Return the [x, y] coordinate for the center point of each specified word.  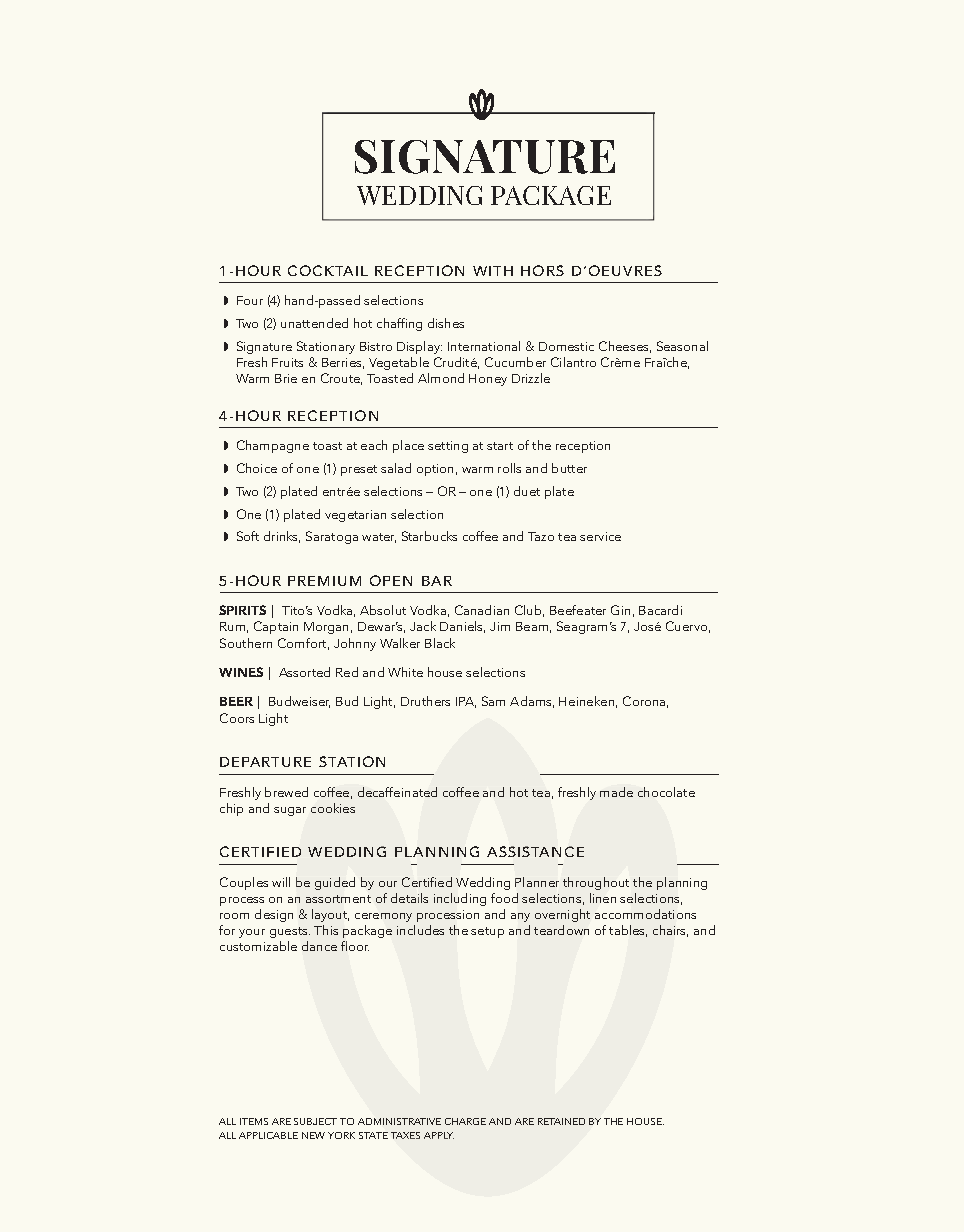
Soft [248, 536]
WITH [493, 271]
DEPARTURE [265, 762]
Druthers [425, 701]
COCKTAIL [328, 270]
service [600, 536]
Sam [493, 701]
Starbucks [429, 536]
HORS [542, 270]
